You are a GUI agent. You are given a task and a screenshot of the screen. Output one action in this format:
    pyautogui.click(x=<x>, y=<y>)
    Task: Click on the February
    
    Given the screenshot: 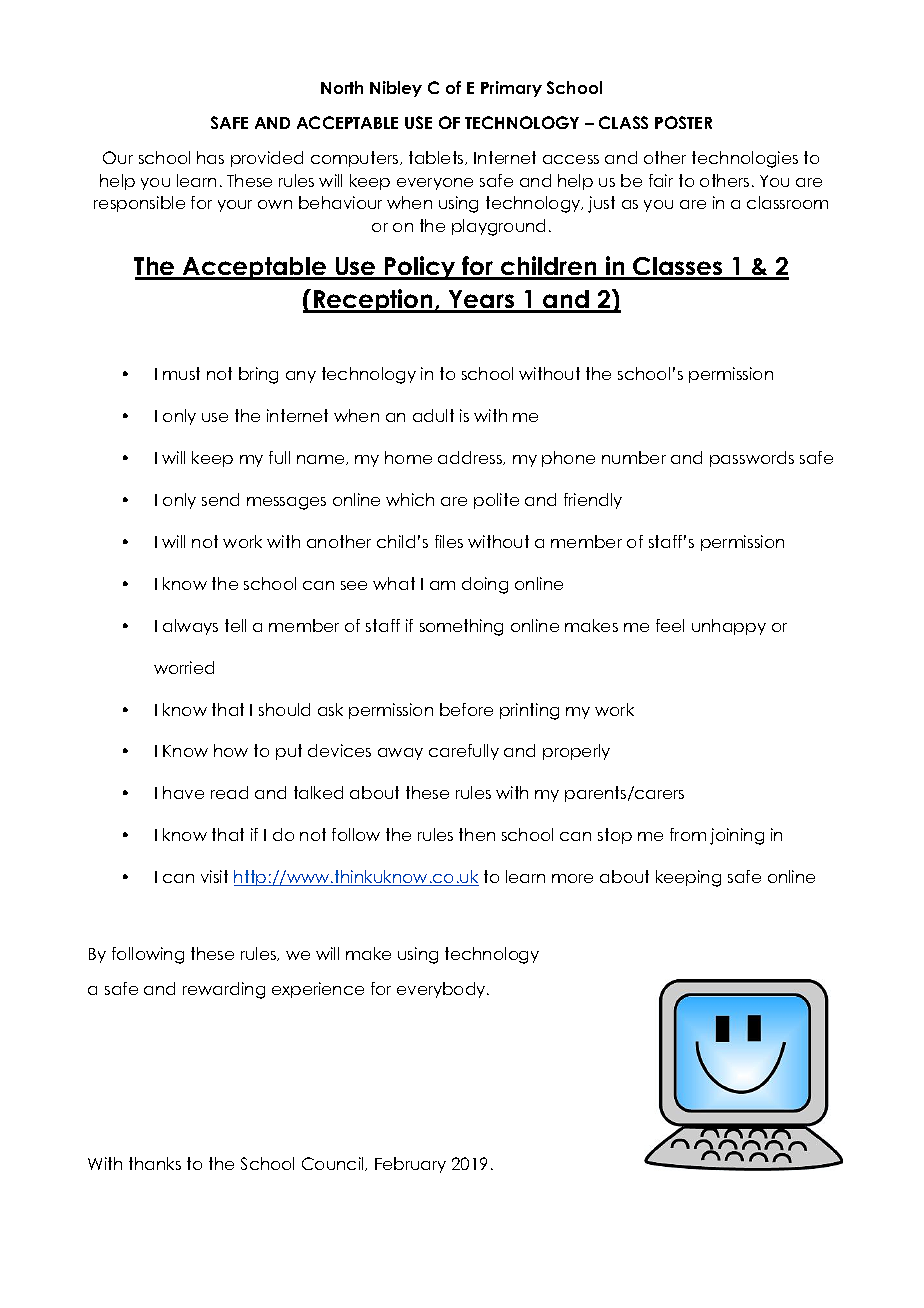 What is the action you would take?
    pyautogui.click(x=410, y=1165)
